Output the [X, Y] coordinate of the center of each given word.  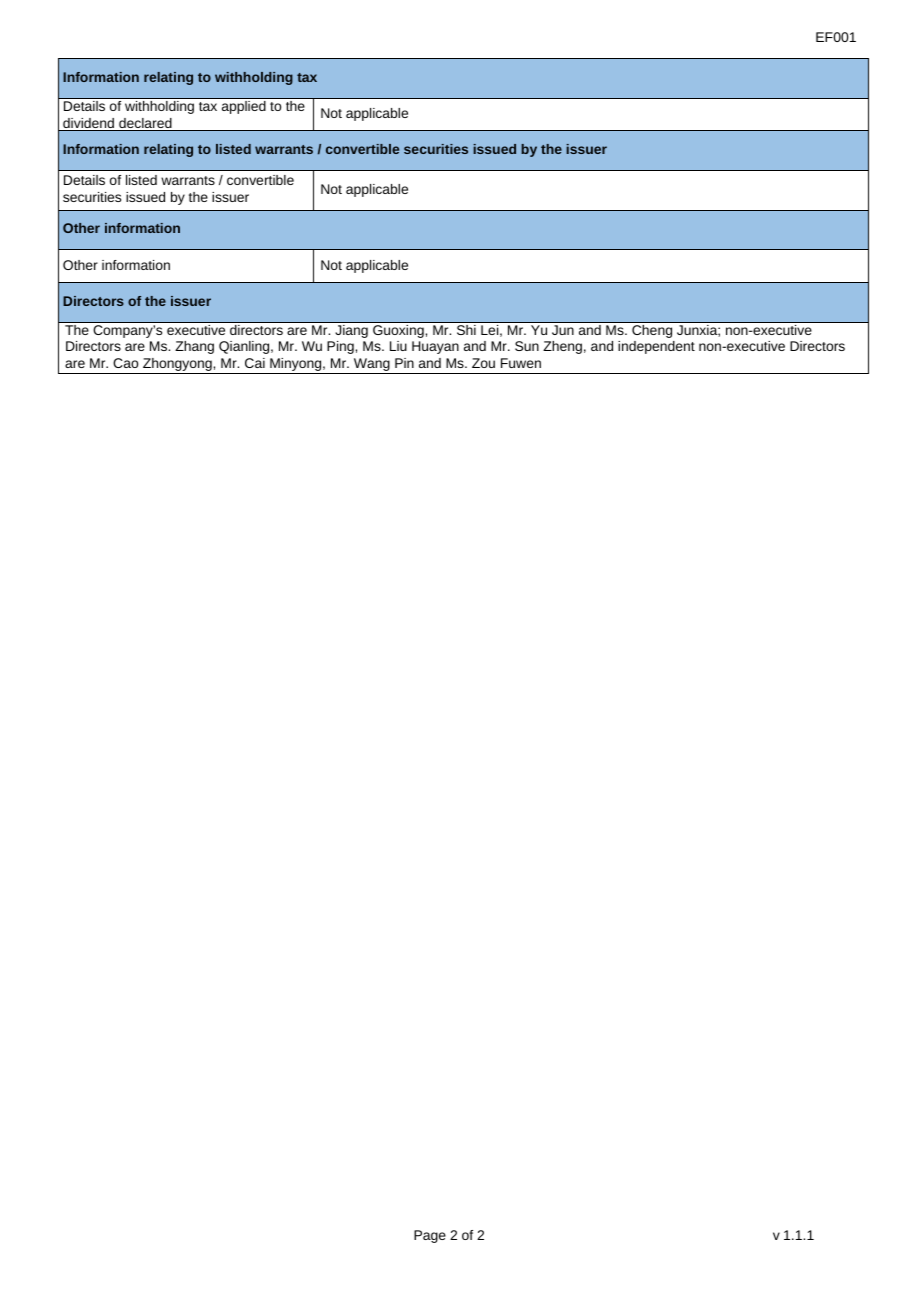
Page [430, 1236]
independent [656, 347]
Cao [125, 363]
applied [244, 107]
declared [145, 124]
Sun [527, 346]
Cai [255, 363]
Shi [466, 330]
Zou [483, 363]
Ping [341, 347]
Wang [372, 366]
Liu [398, 346]
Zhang [194, 347]
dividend [89, 124]
